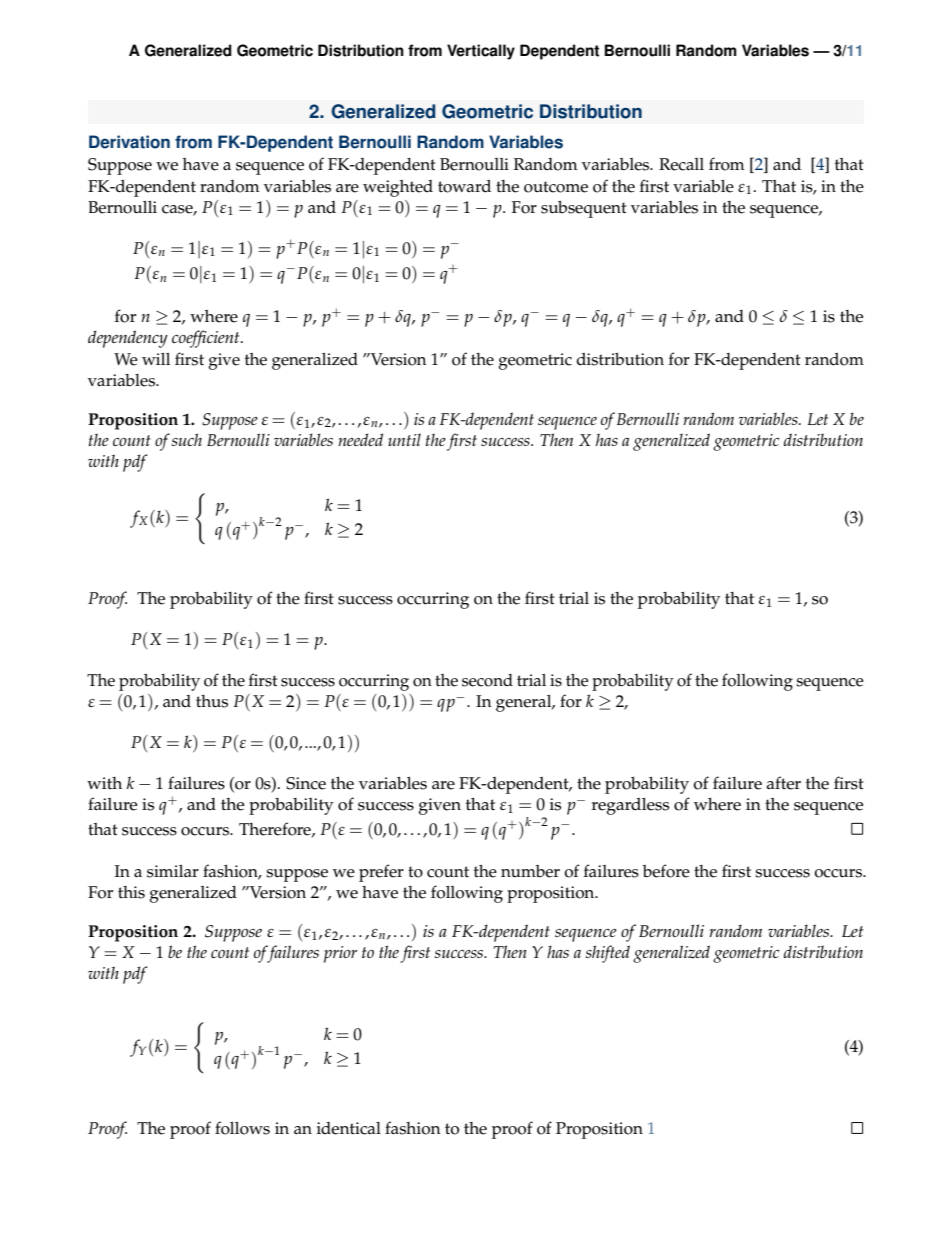 The image size is (952, 1233). Describe the element at coordinates (608, 954) in the page. I see `shifted` at that location.
